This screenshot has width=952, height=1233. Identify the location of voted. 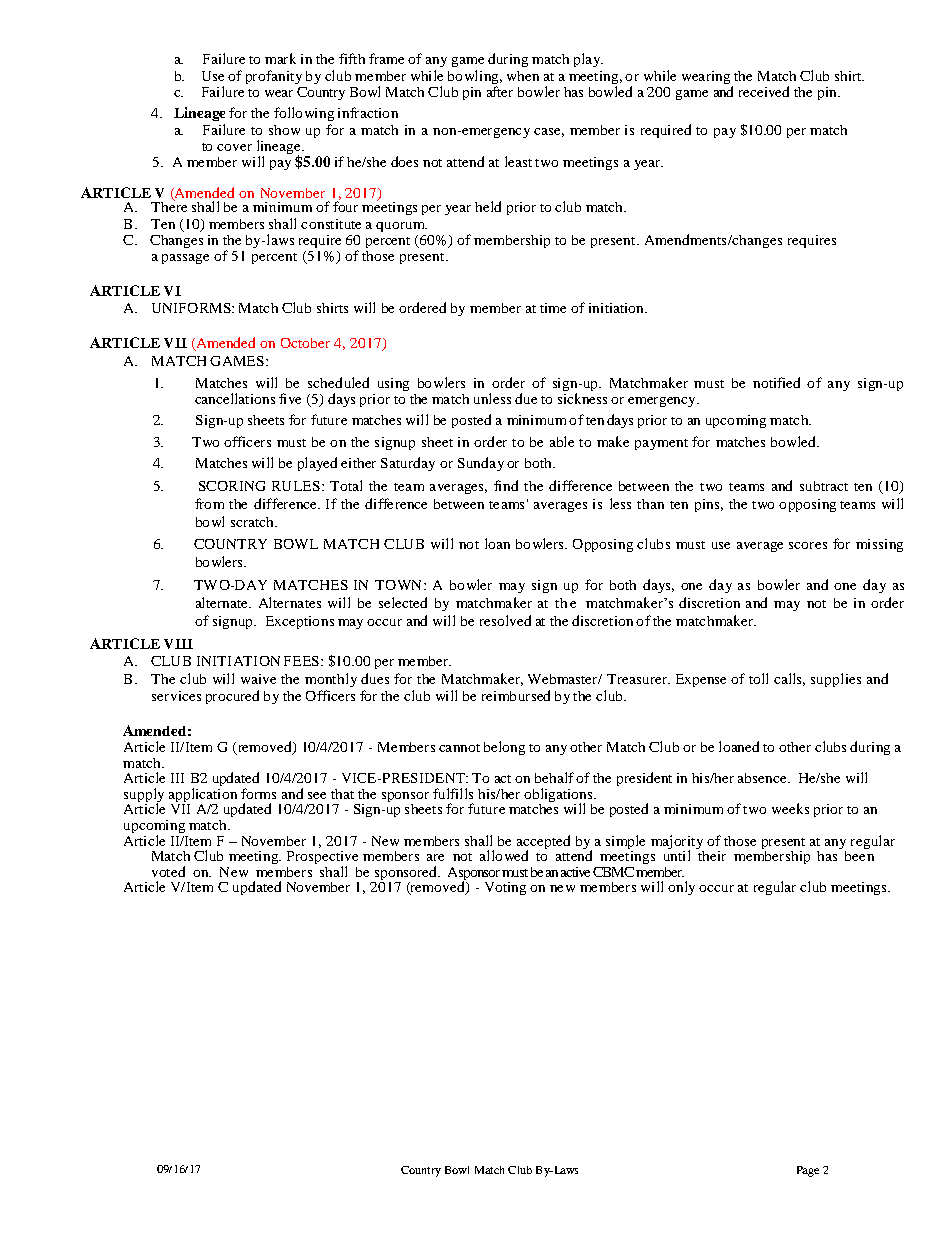
(168, 871).
